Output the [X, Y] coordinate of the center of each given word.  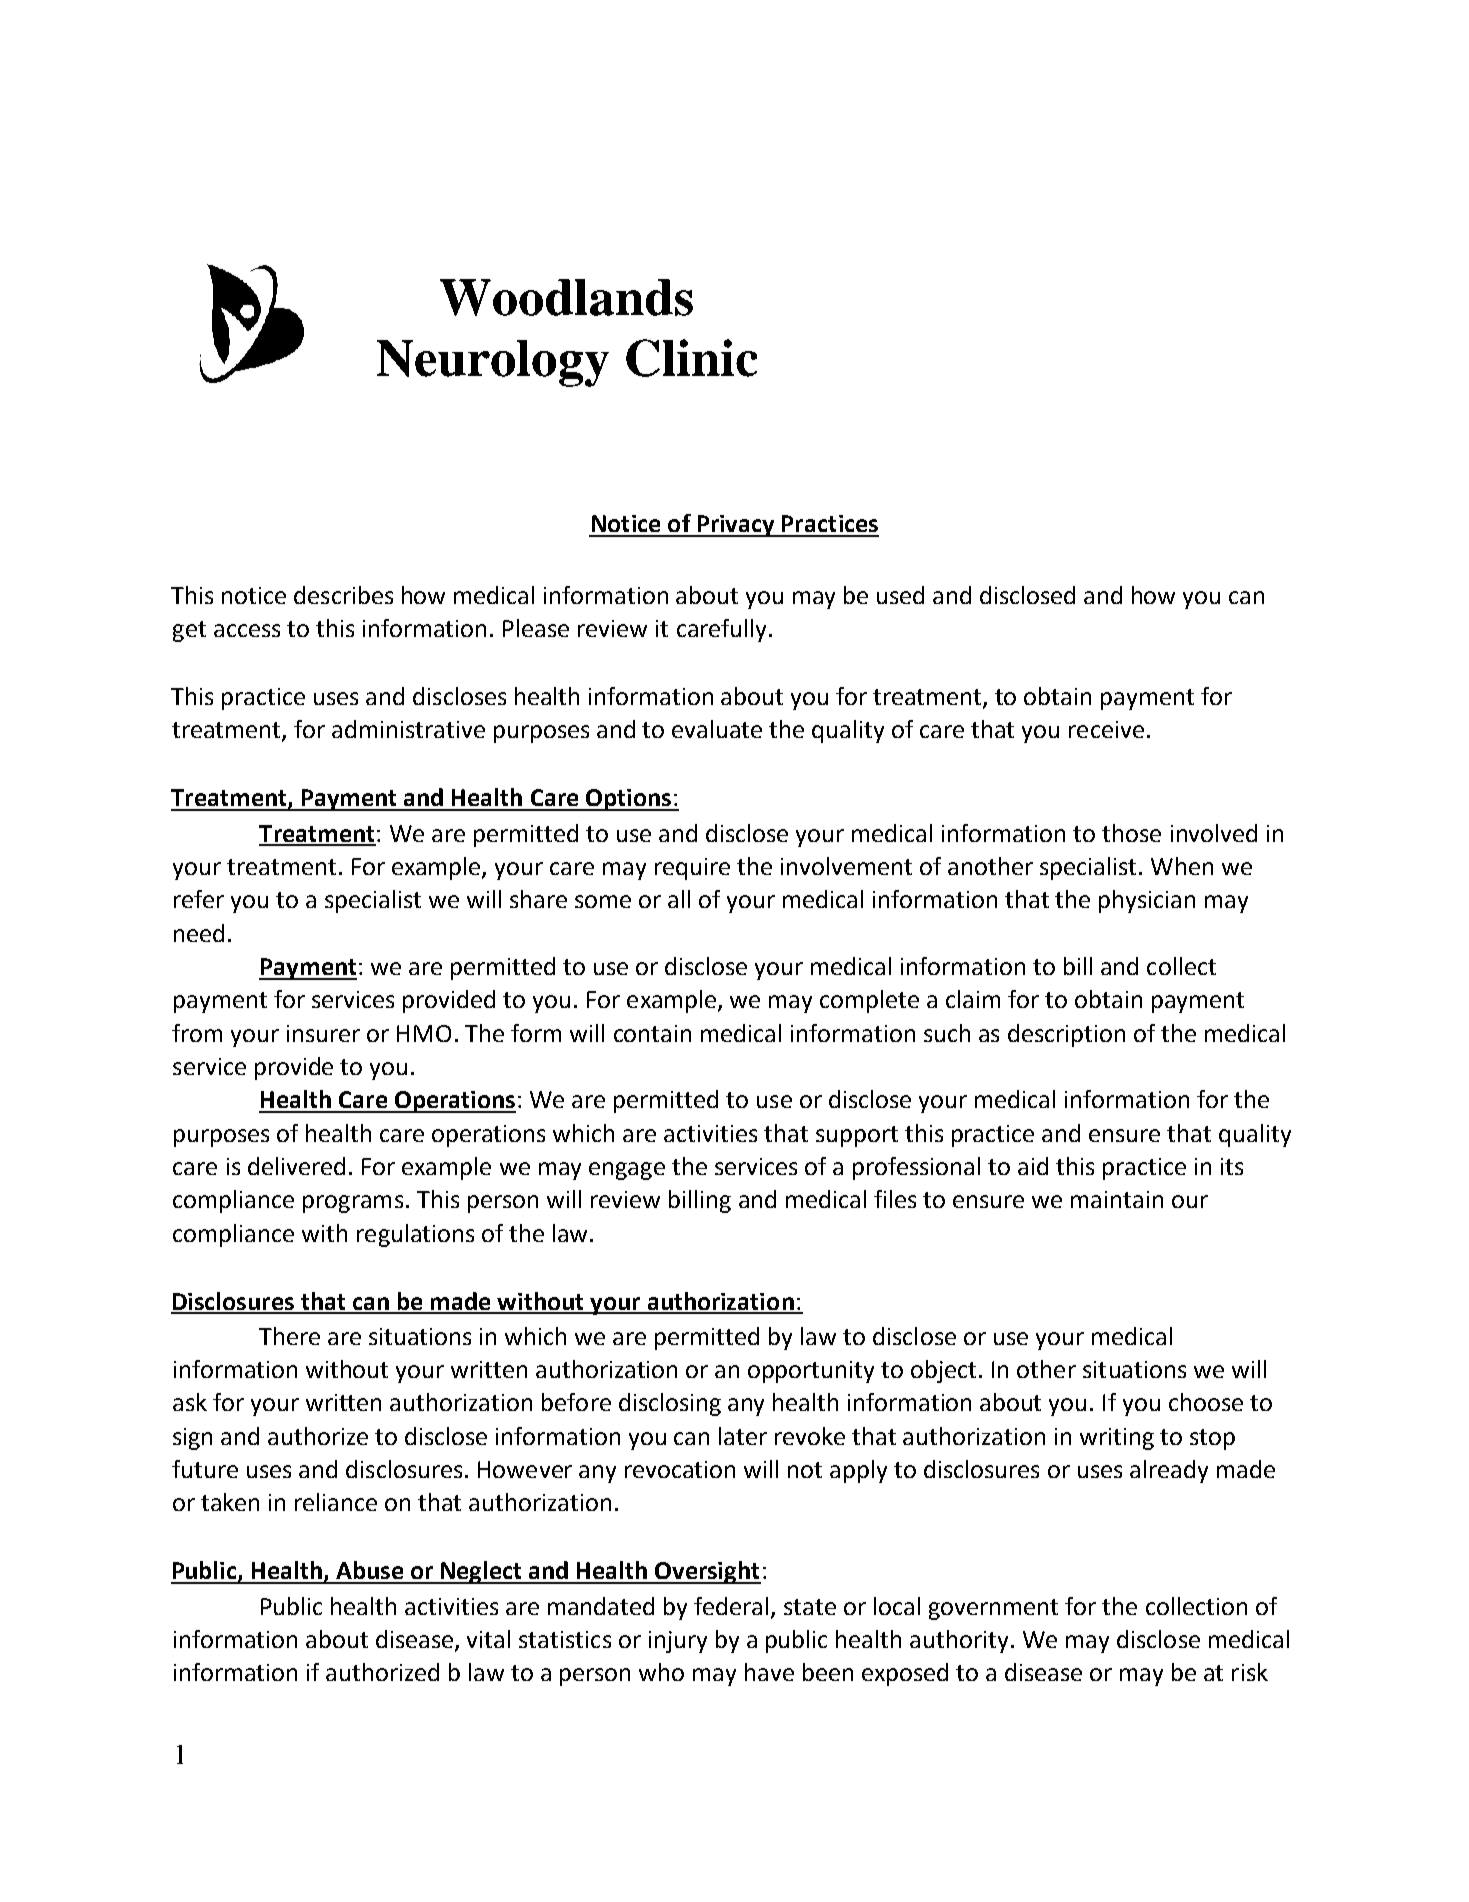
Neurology [493, 363]
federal [731, 1606]
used [900, 595]
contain [652, 1033]
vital [488, 1639]
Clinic [691, 358]
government [993, 1609]
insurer [323, 1033]
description [1066, 1035]
